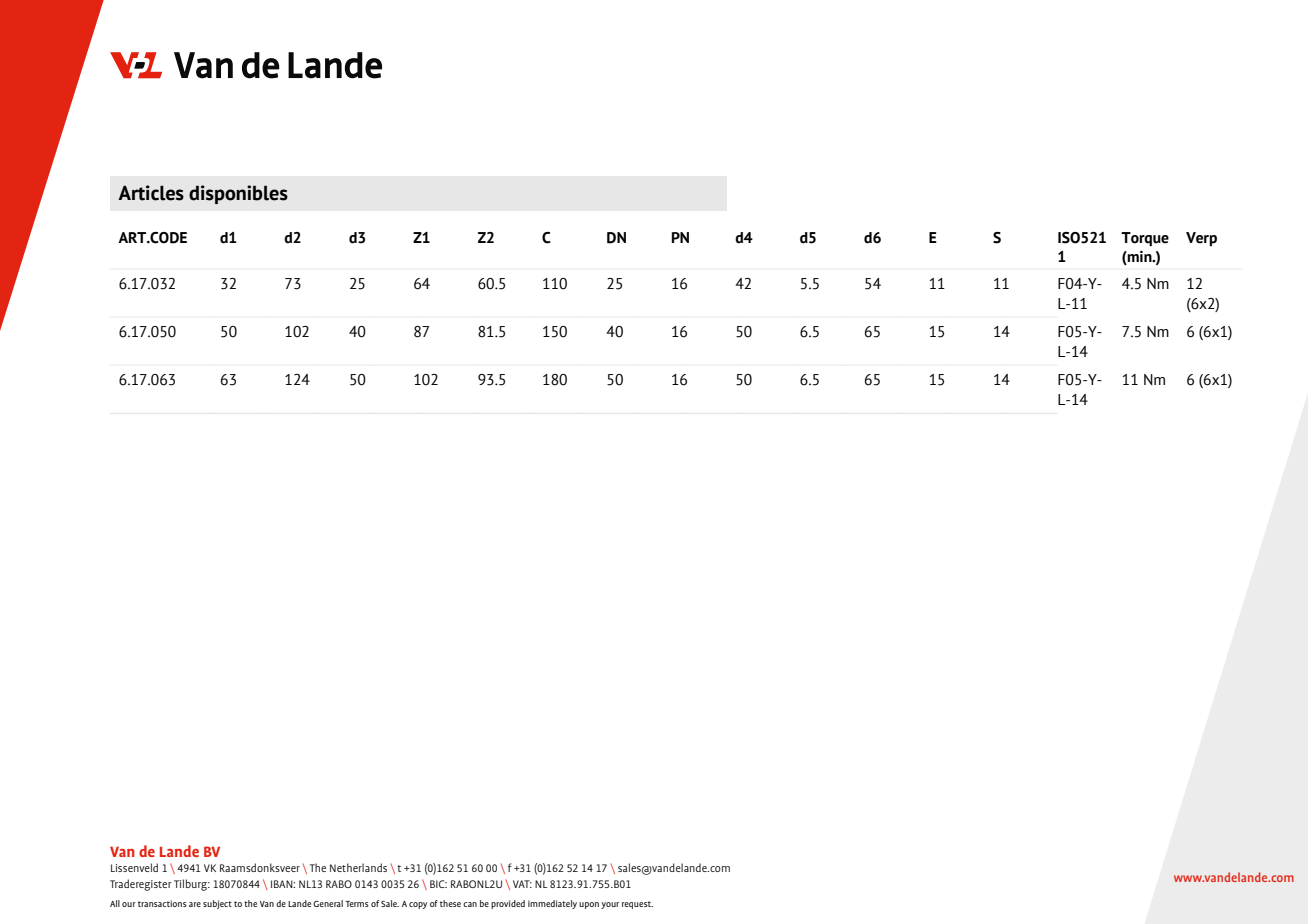 The height and width of the screenshot is (924, 1308). What do you see at coordinates (589, 905) in the screenshot?
I see `upon` at bounding box center [589, 905].
